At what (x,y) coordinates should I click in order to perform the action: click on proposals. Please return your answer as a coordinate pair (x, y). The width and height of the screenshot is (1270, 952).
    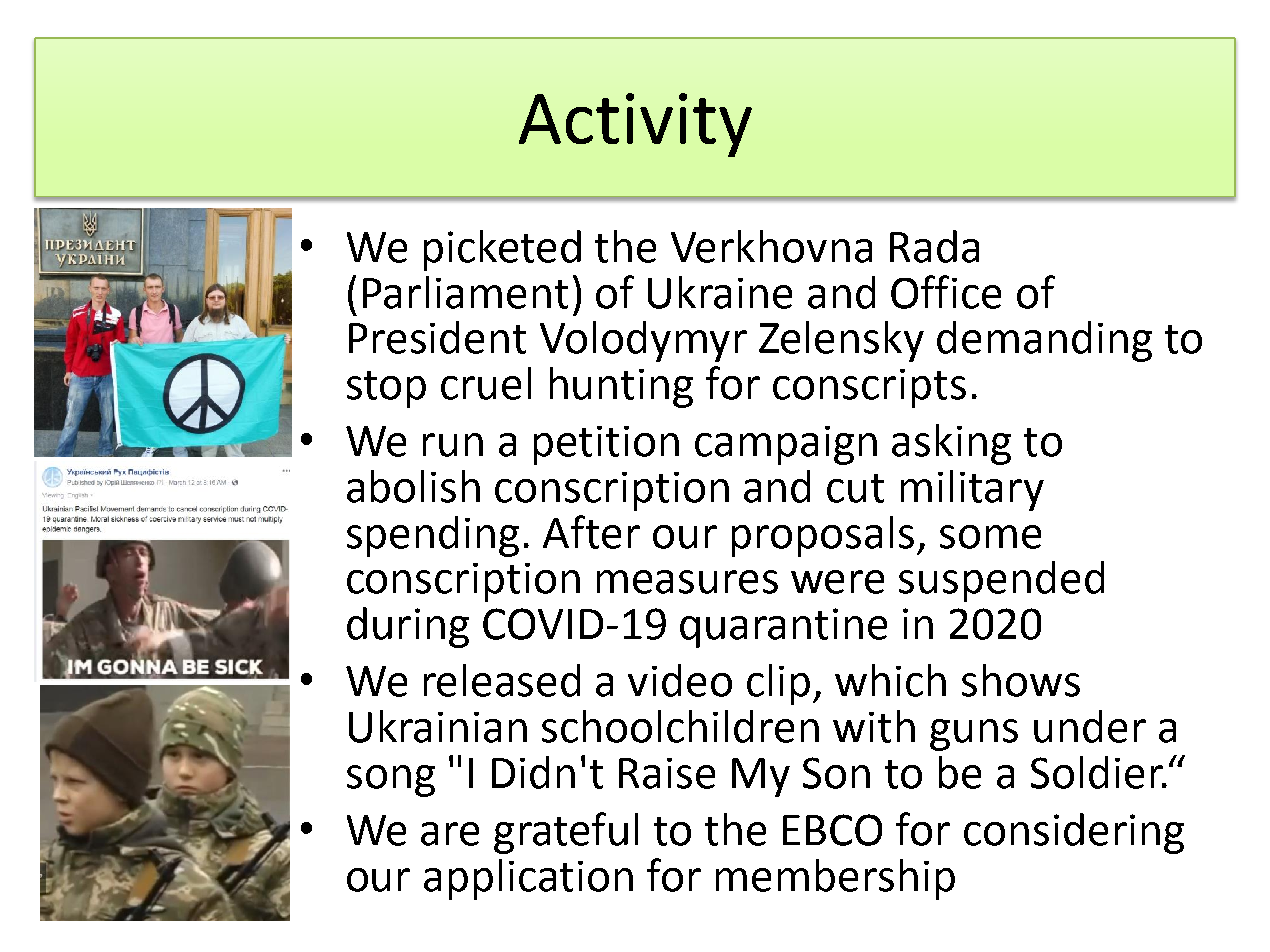
    Looking at the image, I should click on (823, 536).
